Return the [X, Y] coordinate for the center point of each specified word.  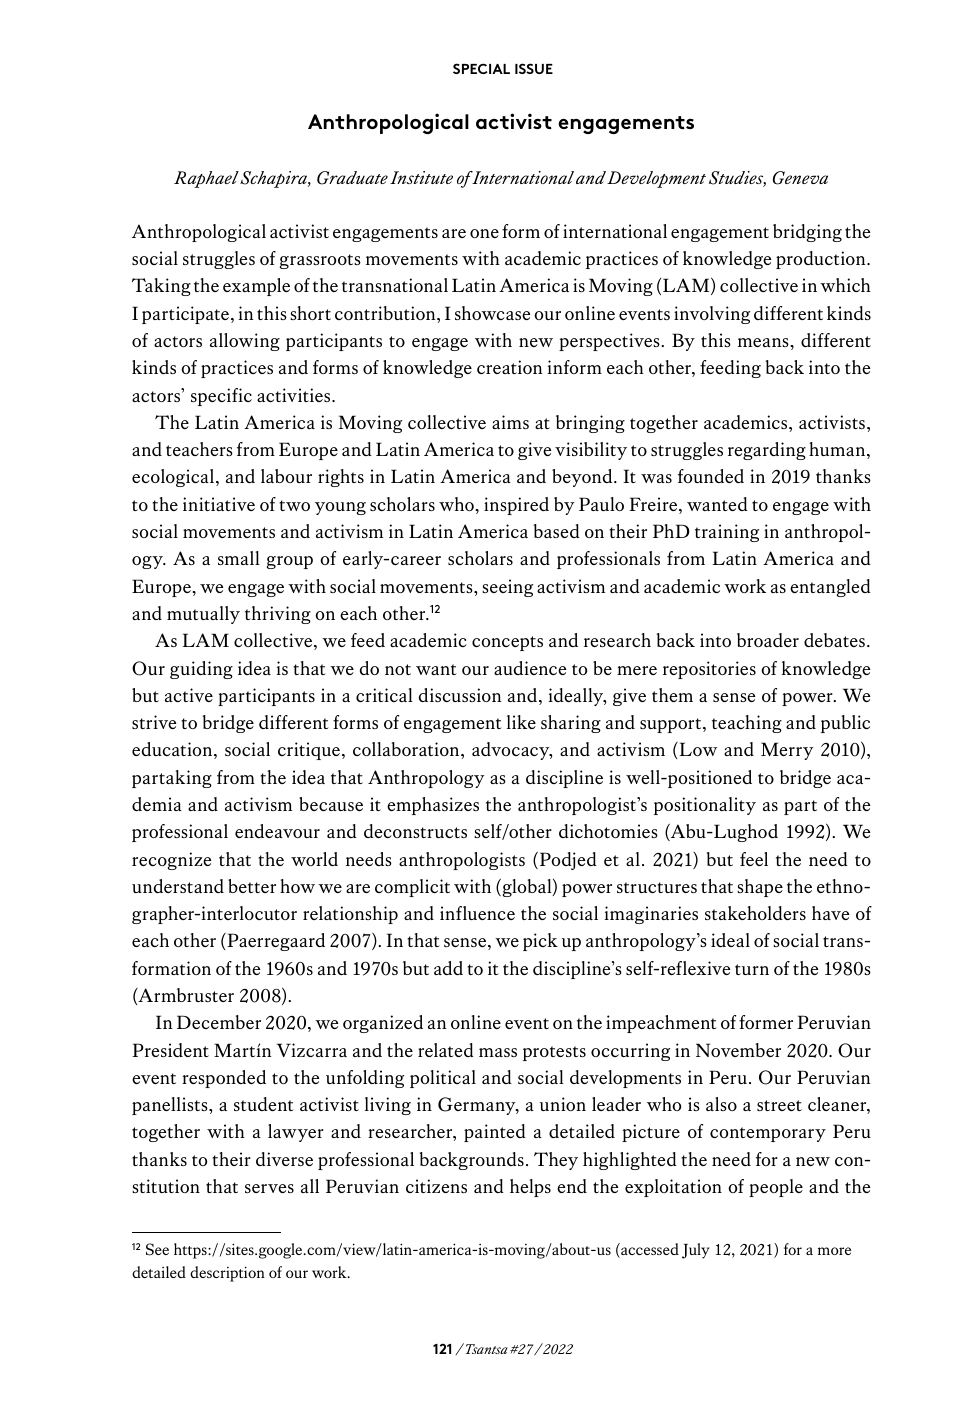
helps [530, 1188]
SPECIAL [481, 68]
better [252, 886]
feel [754, 859]
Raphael [206, 179]
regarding [767, 451]
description [227, 1274]
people [776, 1188]
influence [477, 913]
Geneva [800, 178]
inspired [516, 506]
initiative [219, 504]
